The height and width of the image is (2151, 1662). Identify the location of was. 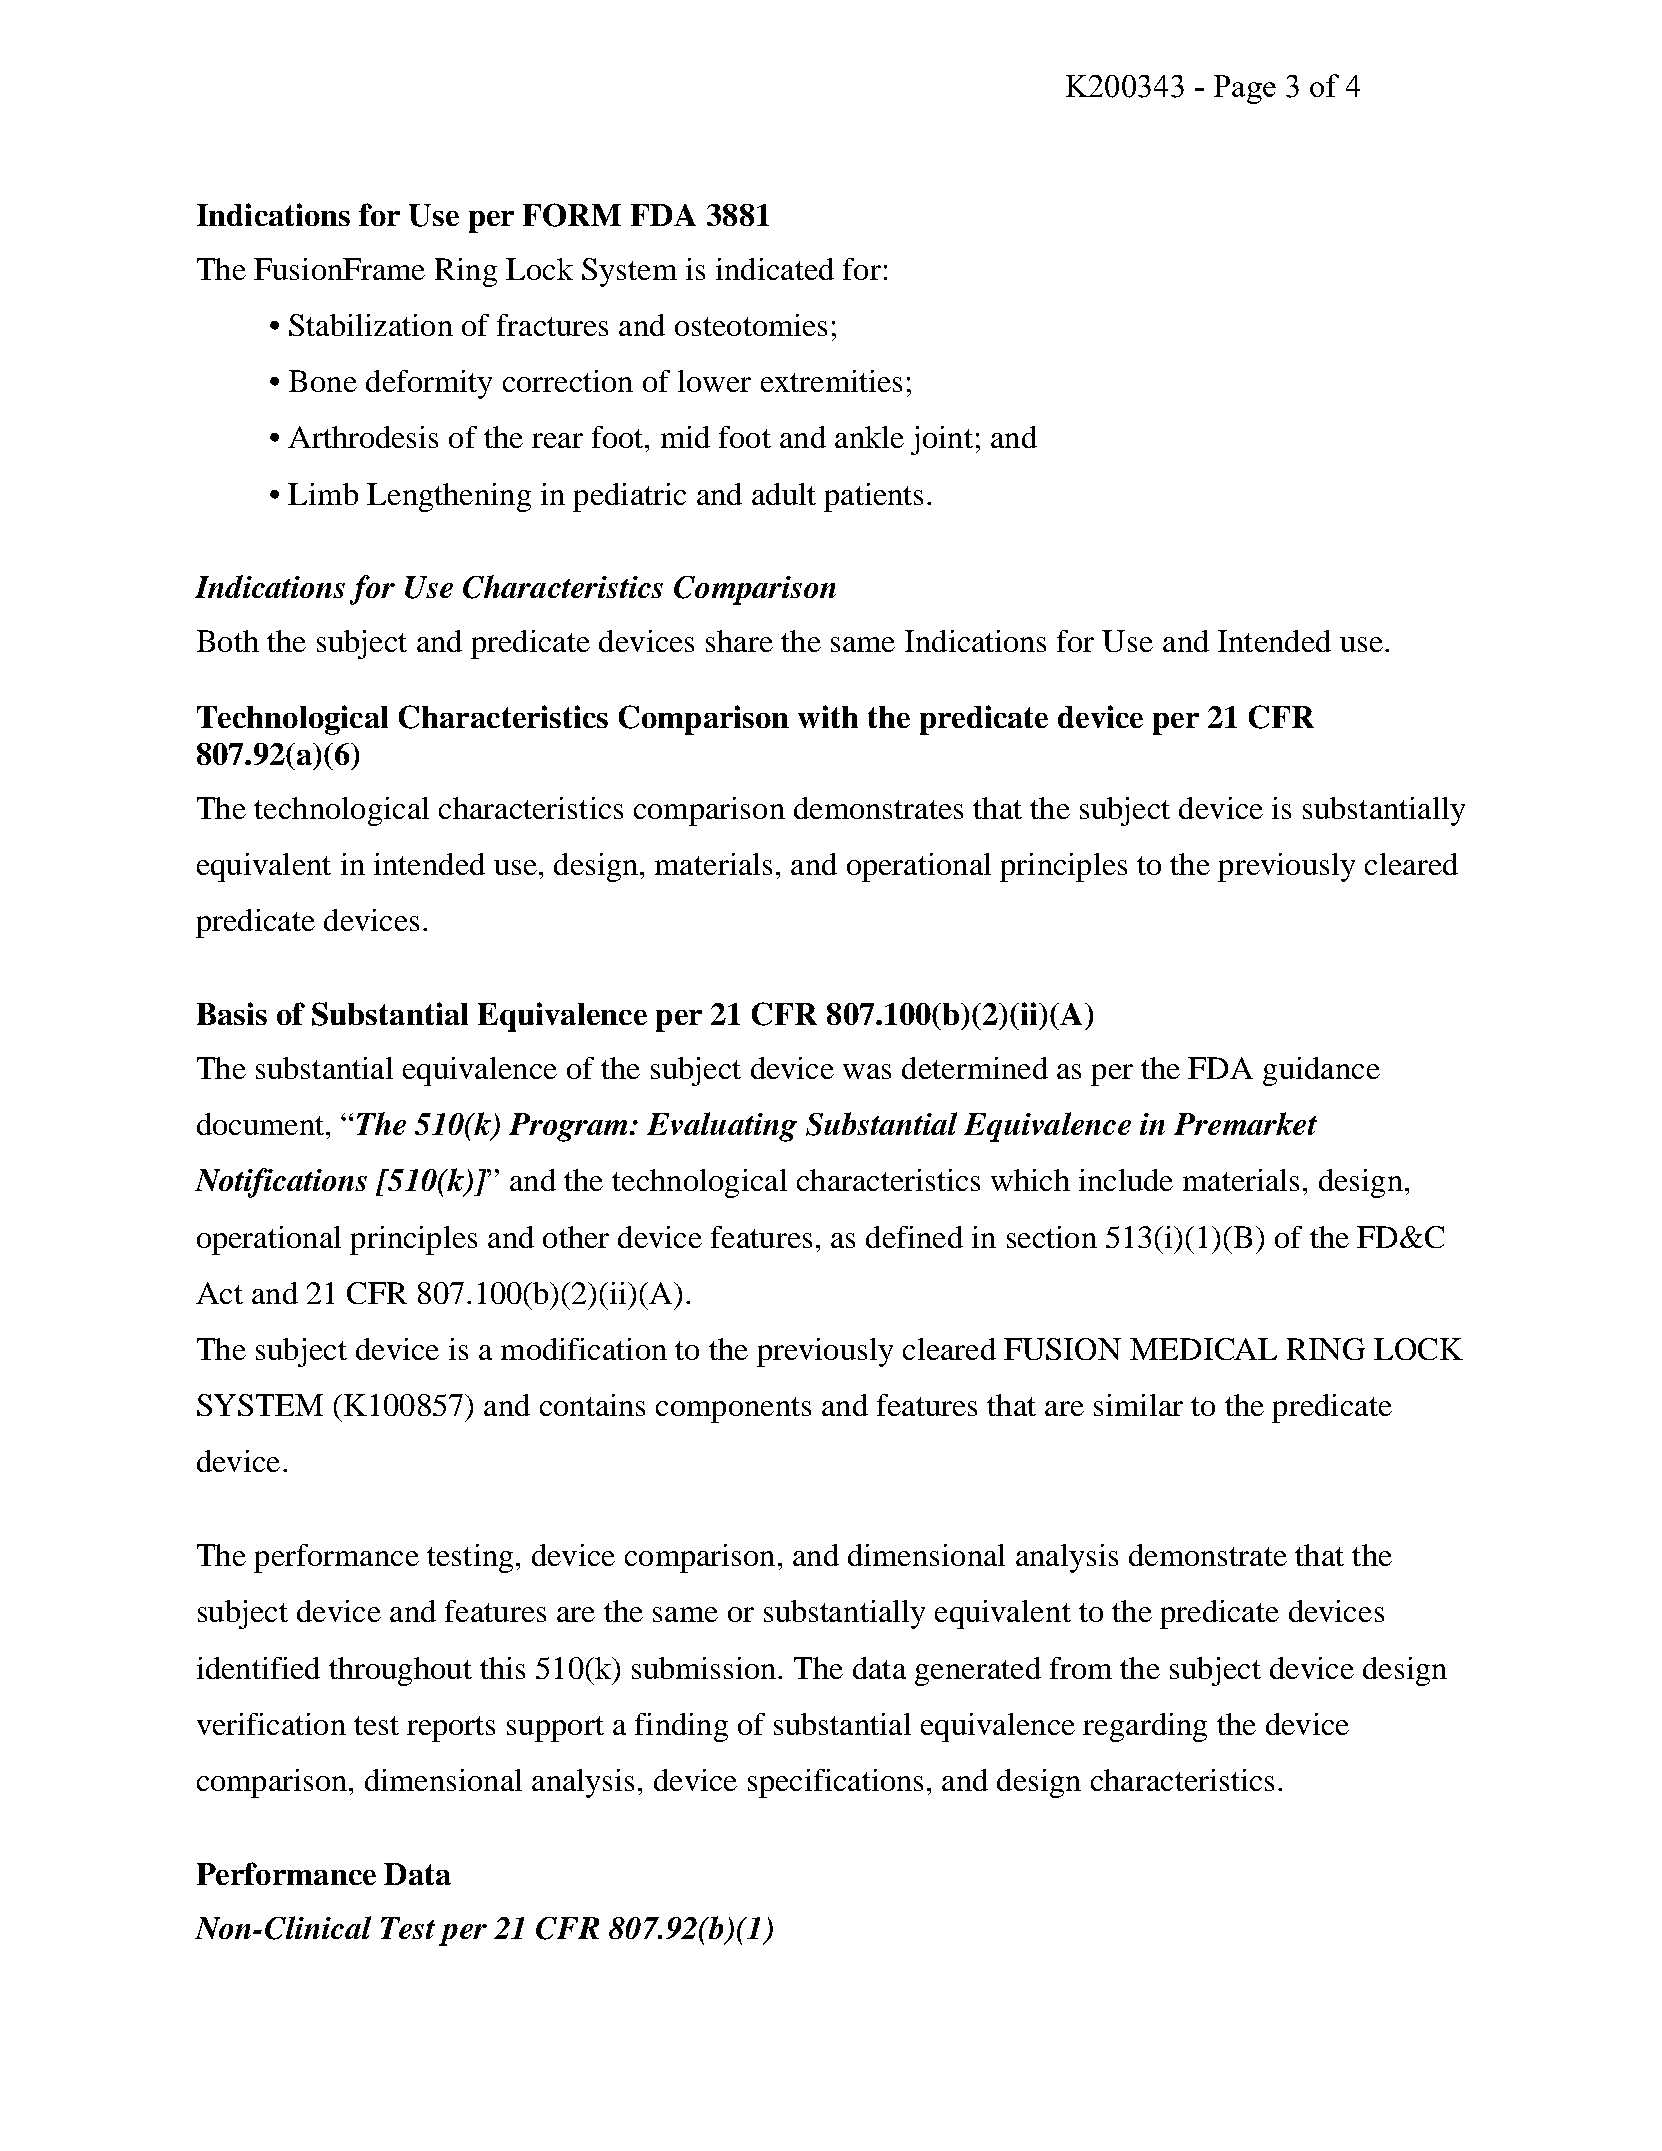
(867, 1071).
